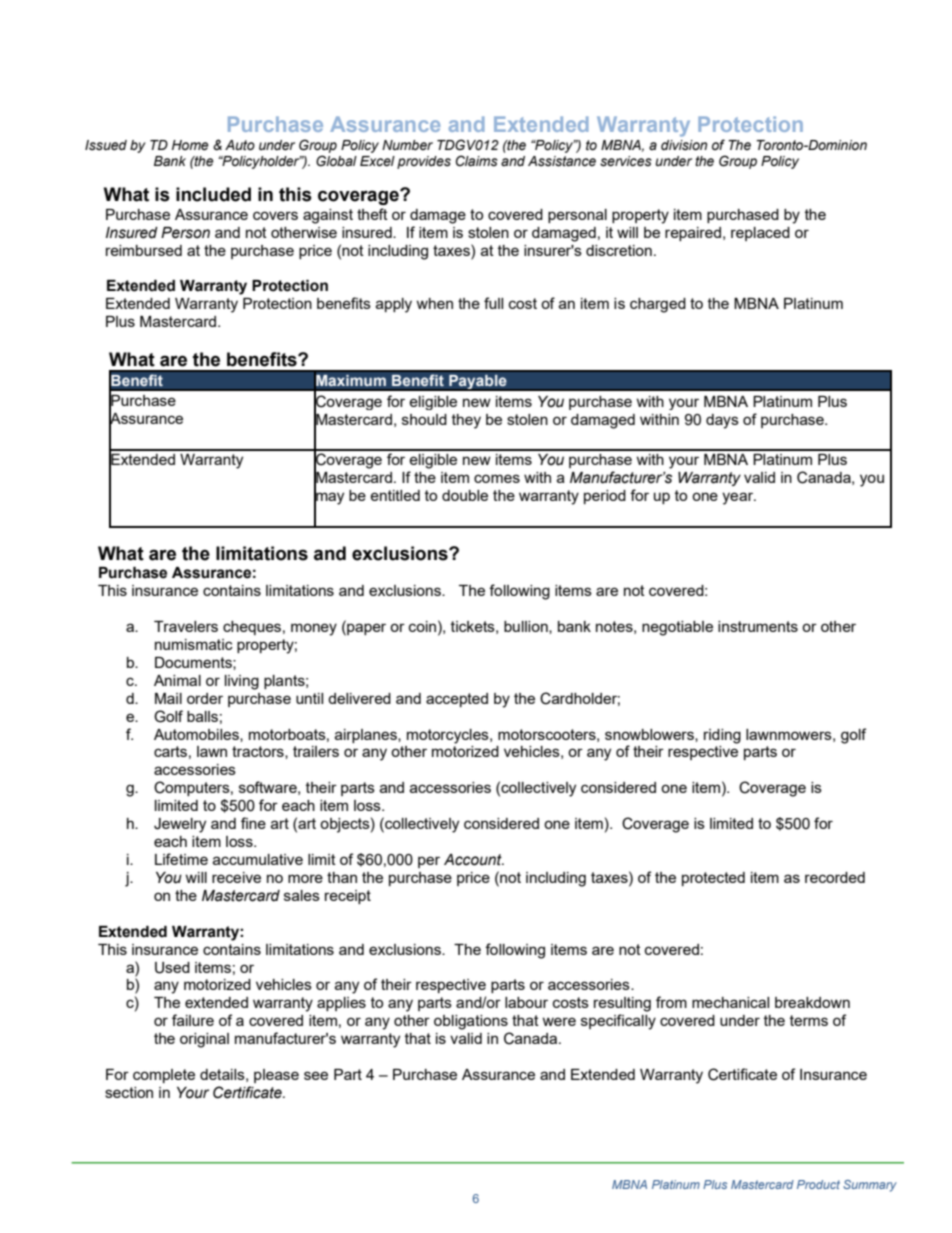 Image resolution: width=952 pixels, height=1233 pixels. What do you see at coordinates (835, 877) in the page?
I see `recorded` at bounding box center [835, 877].
